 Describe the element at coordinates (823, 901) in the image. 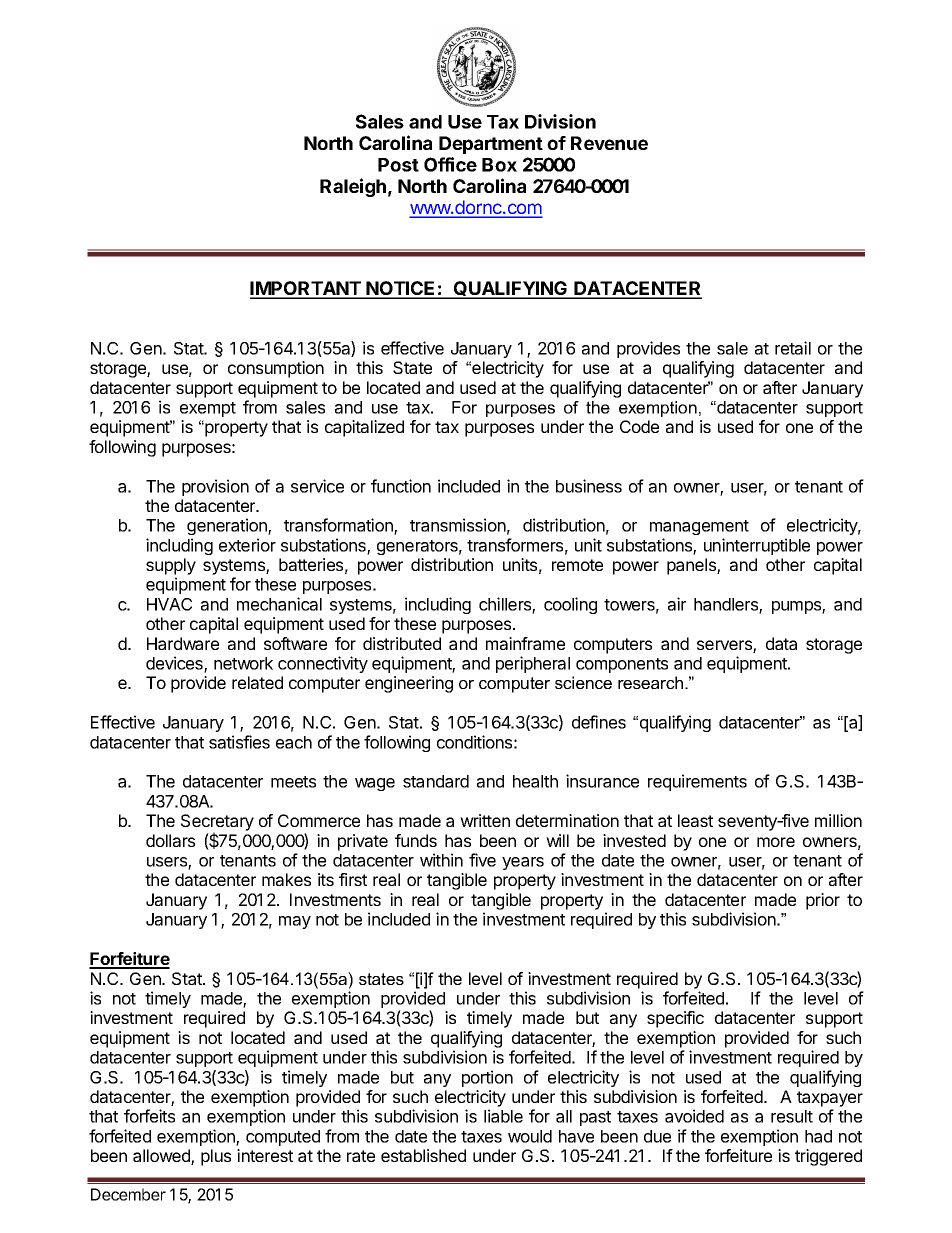

I see `prior` at that location.
